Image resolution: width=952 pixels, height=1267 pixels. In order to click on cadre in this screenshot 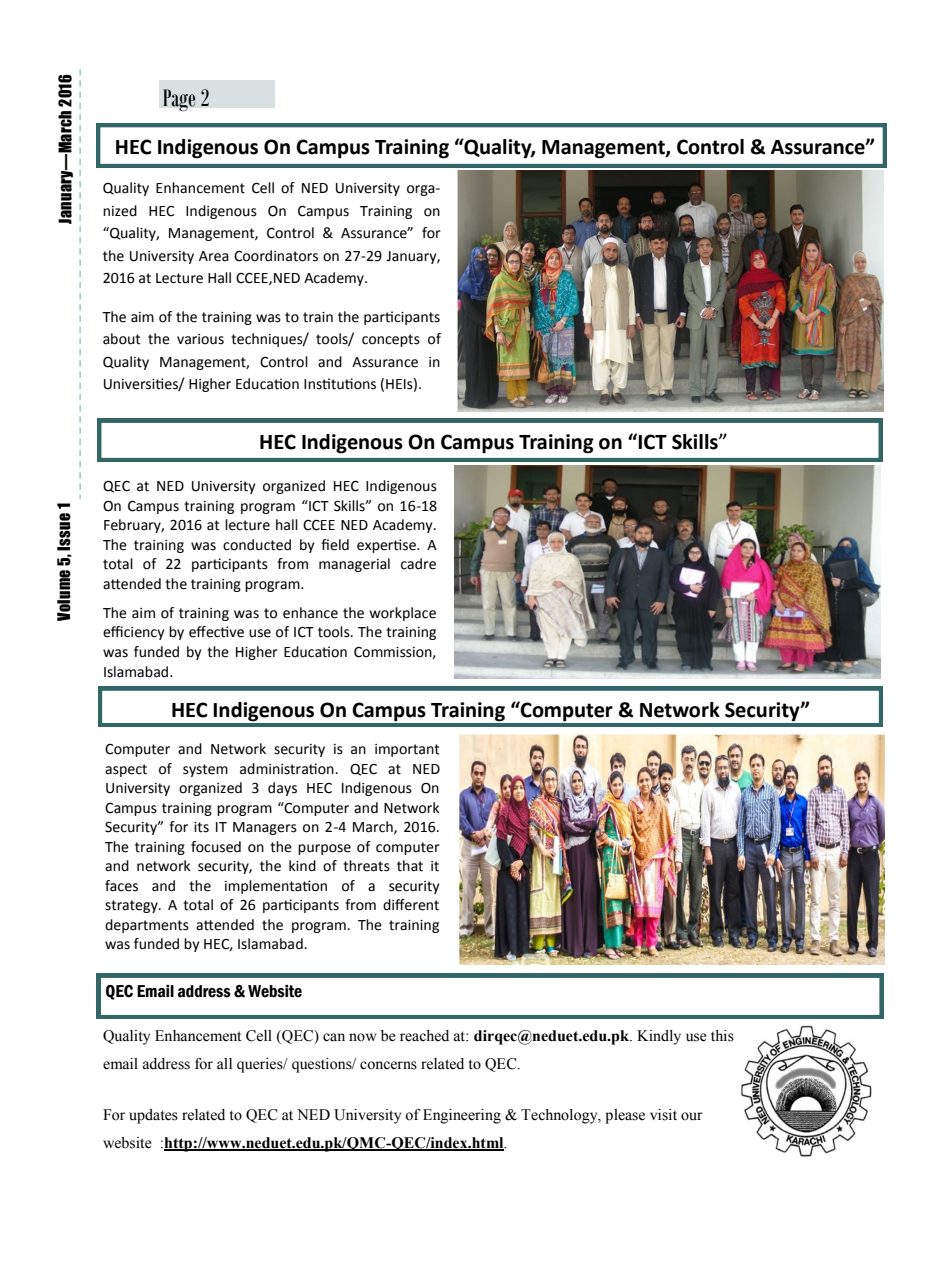, I will do `click(418, 564)`.
